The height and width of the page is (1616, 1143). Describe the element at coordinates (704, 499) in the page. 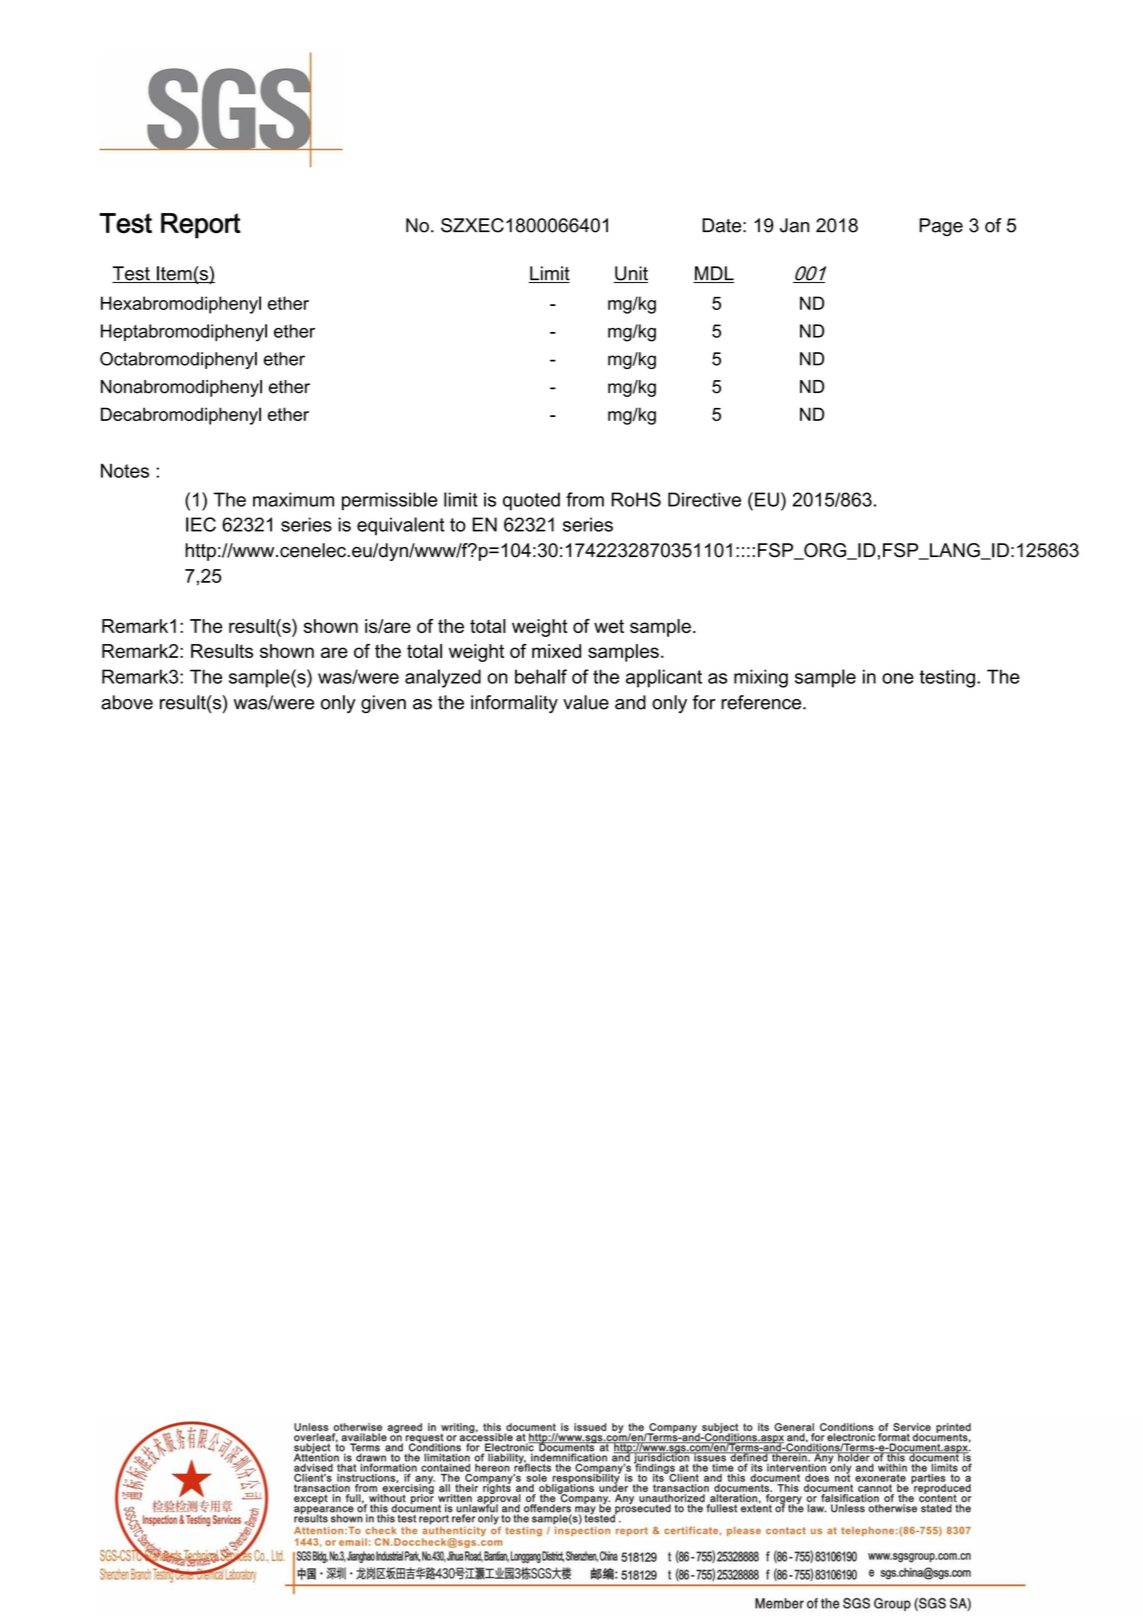

I see `Directive` at that location.
